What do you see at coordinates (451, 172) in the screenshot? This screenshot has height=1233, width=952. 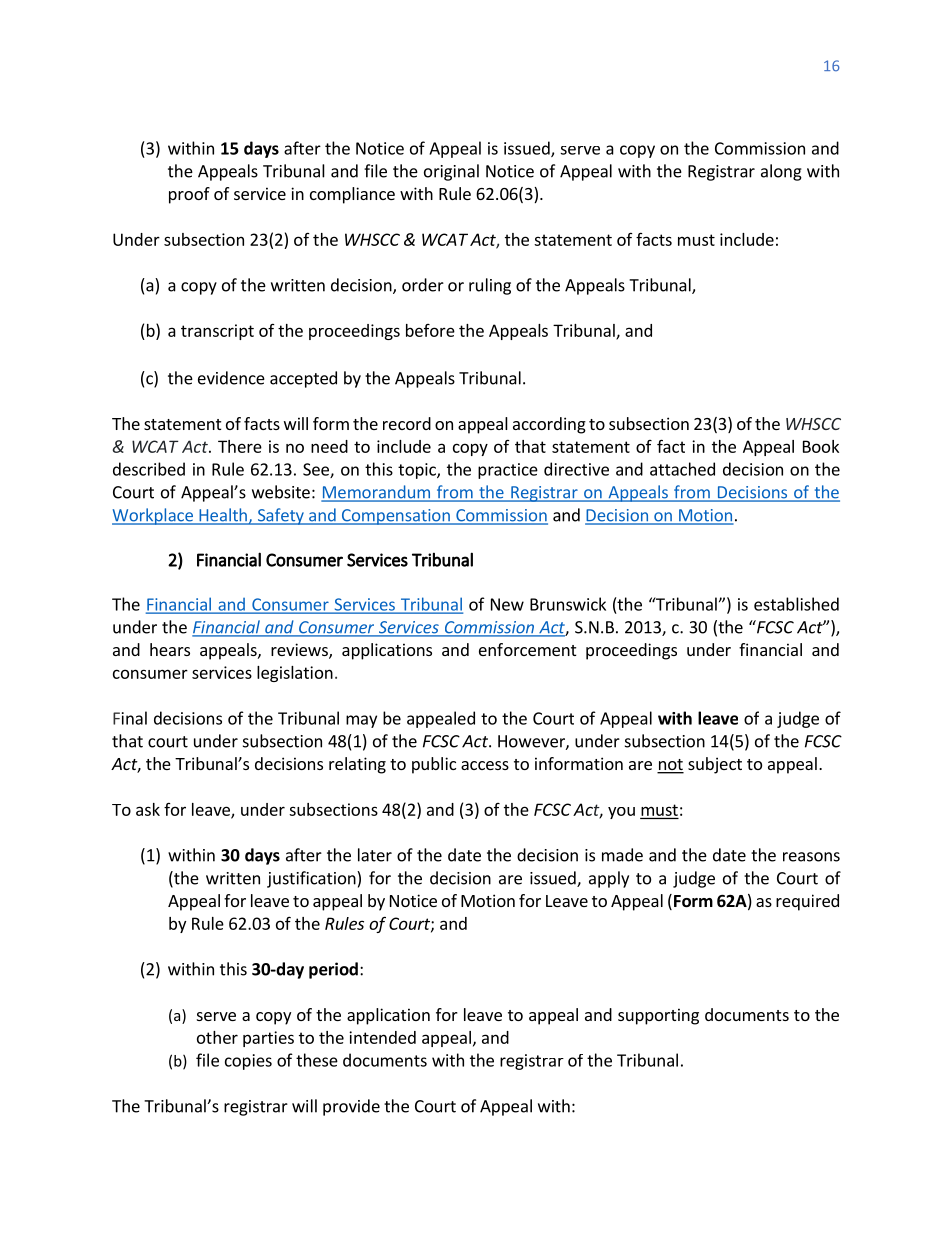 I see `original` at bounding box center [451, 172].
